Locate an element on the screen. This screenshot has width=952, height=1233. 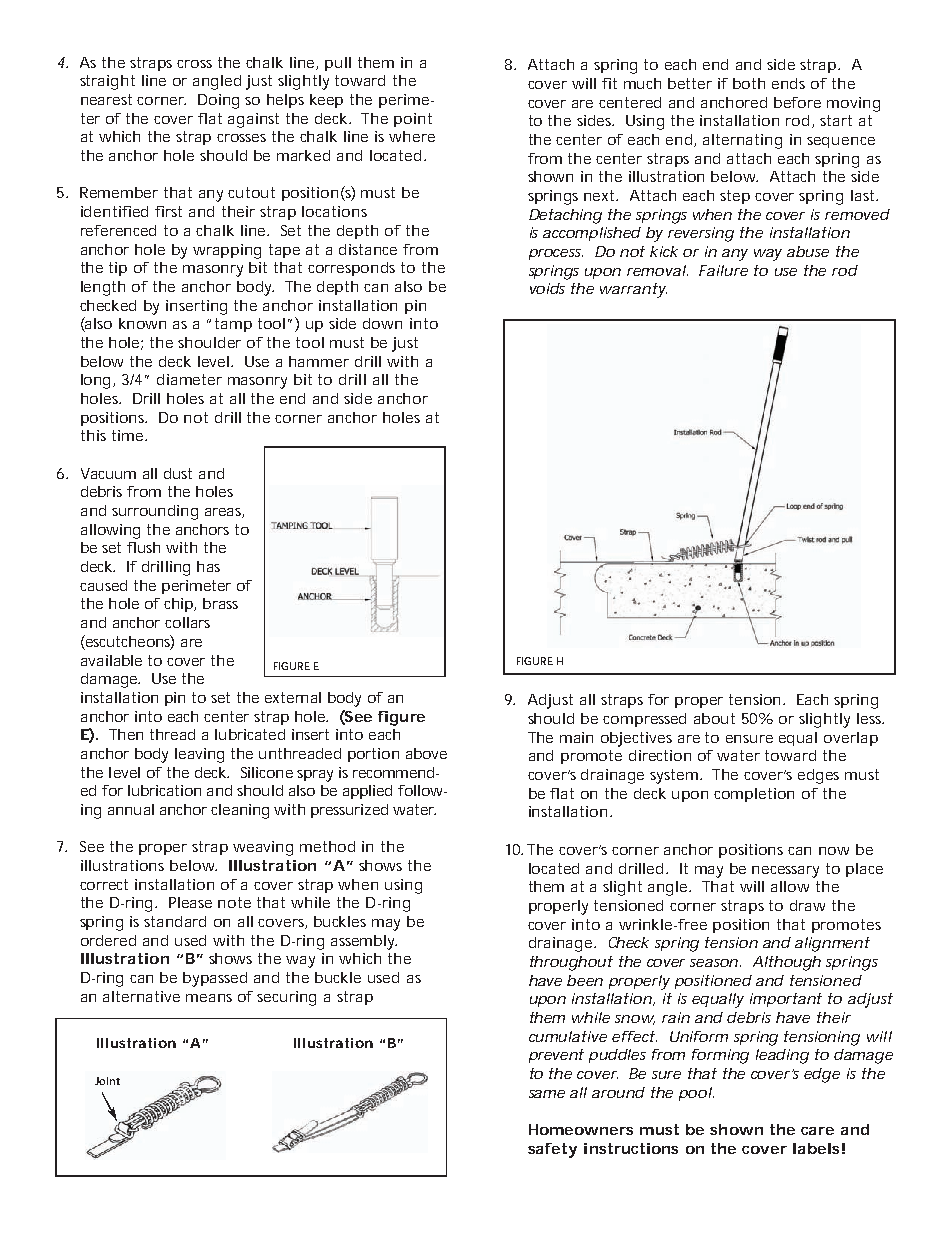
Joint is located at coordinates (107, 1081).
